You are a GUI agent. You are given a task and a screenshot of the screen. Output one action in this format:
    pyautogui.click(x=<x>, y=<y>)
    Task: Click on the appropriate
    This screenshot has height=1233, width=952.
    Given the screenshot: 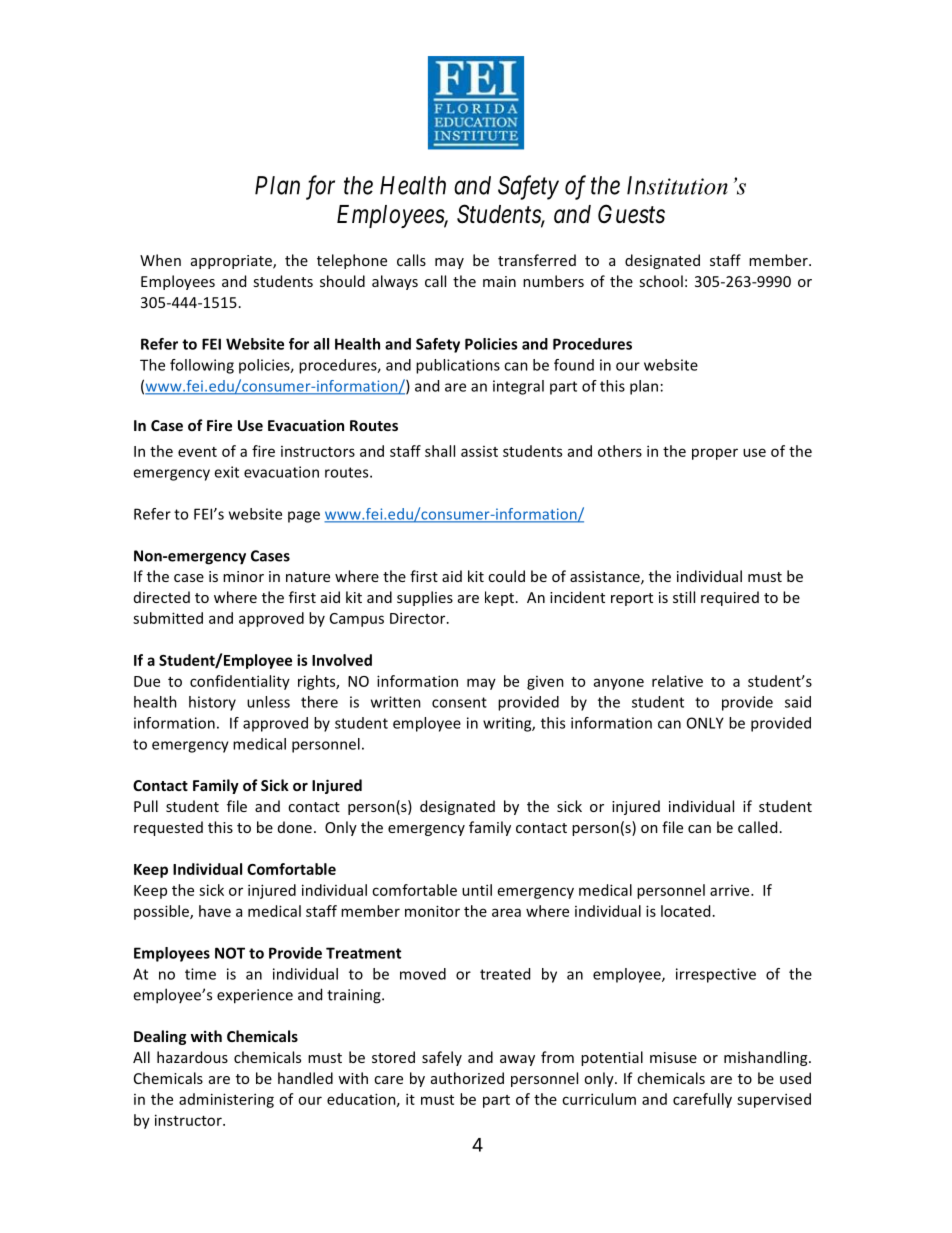 What is the action you would take?
    pyautogui.click(x=232, y=262)
